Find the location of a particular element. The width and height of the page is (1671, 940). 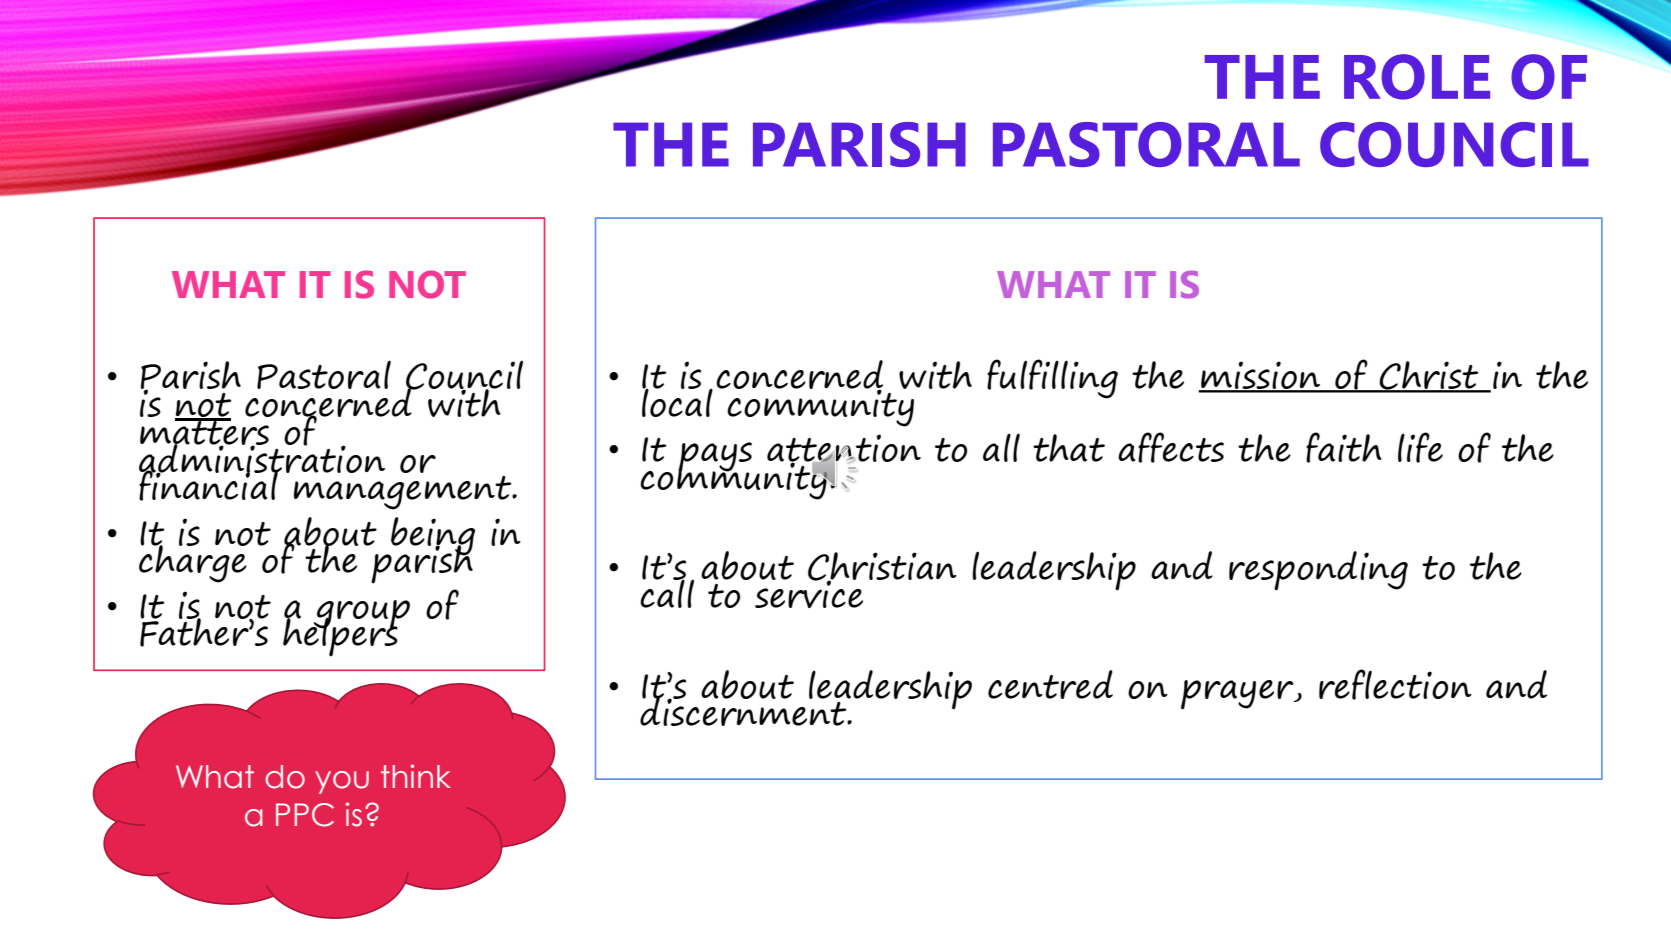

think is located at coordinates (416, 776).
